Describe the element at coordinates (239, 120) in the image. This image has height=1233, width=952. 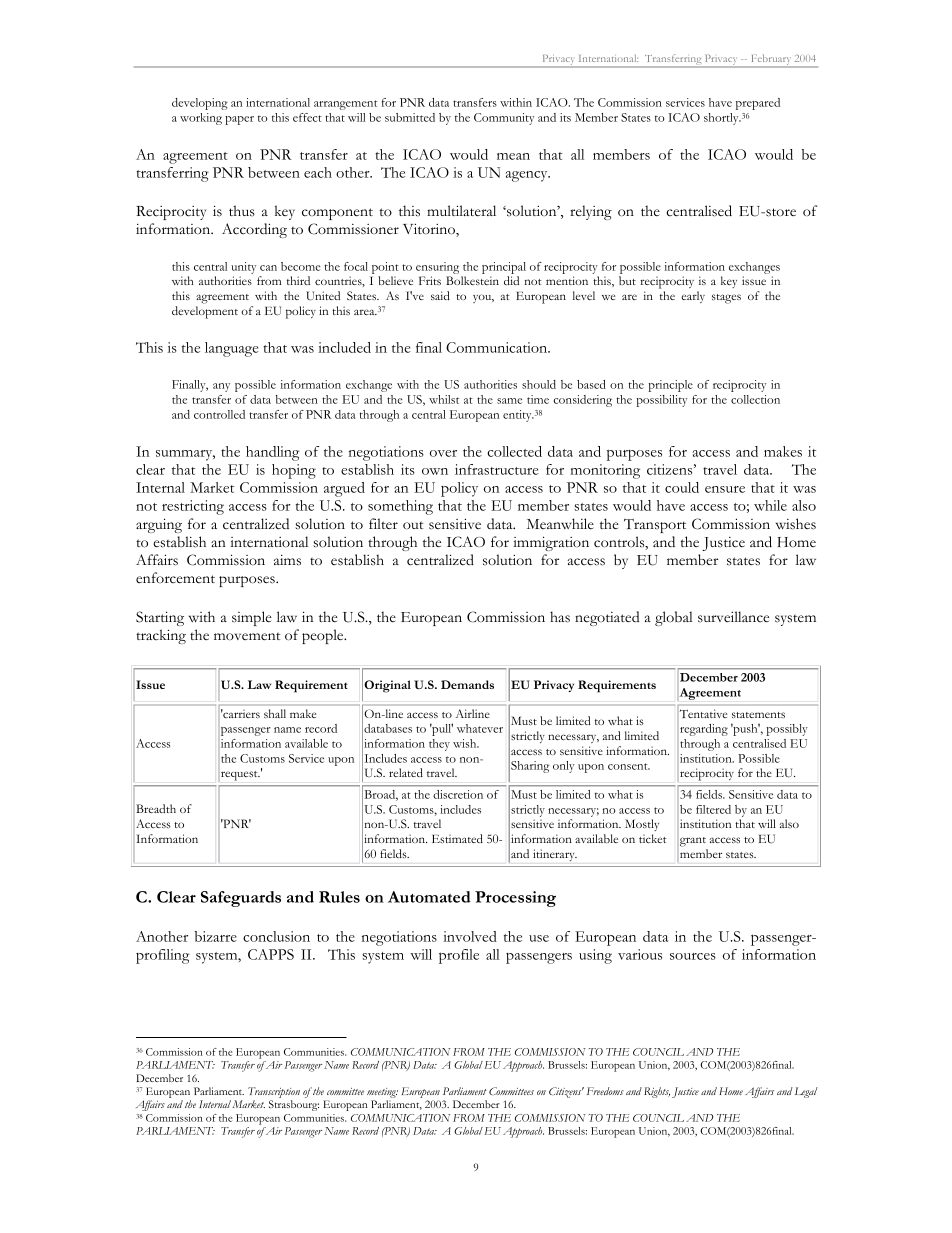
I see `paper` at that location.
